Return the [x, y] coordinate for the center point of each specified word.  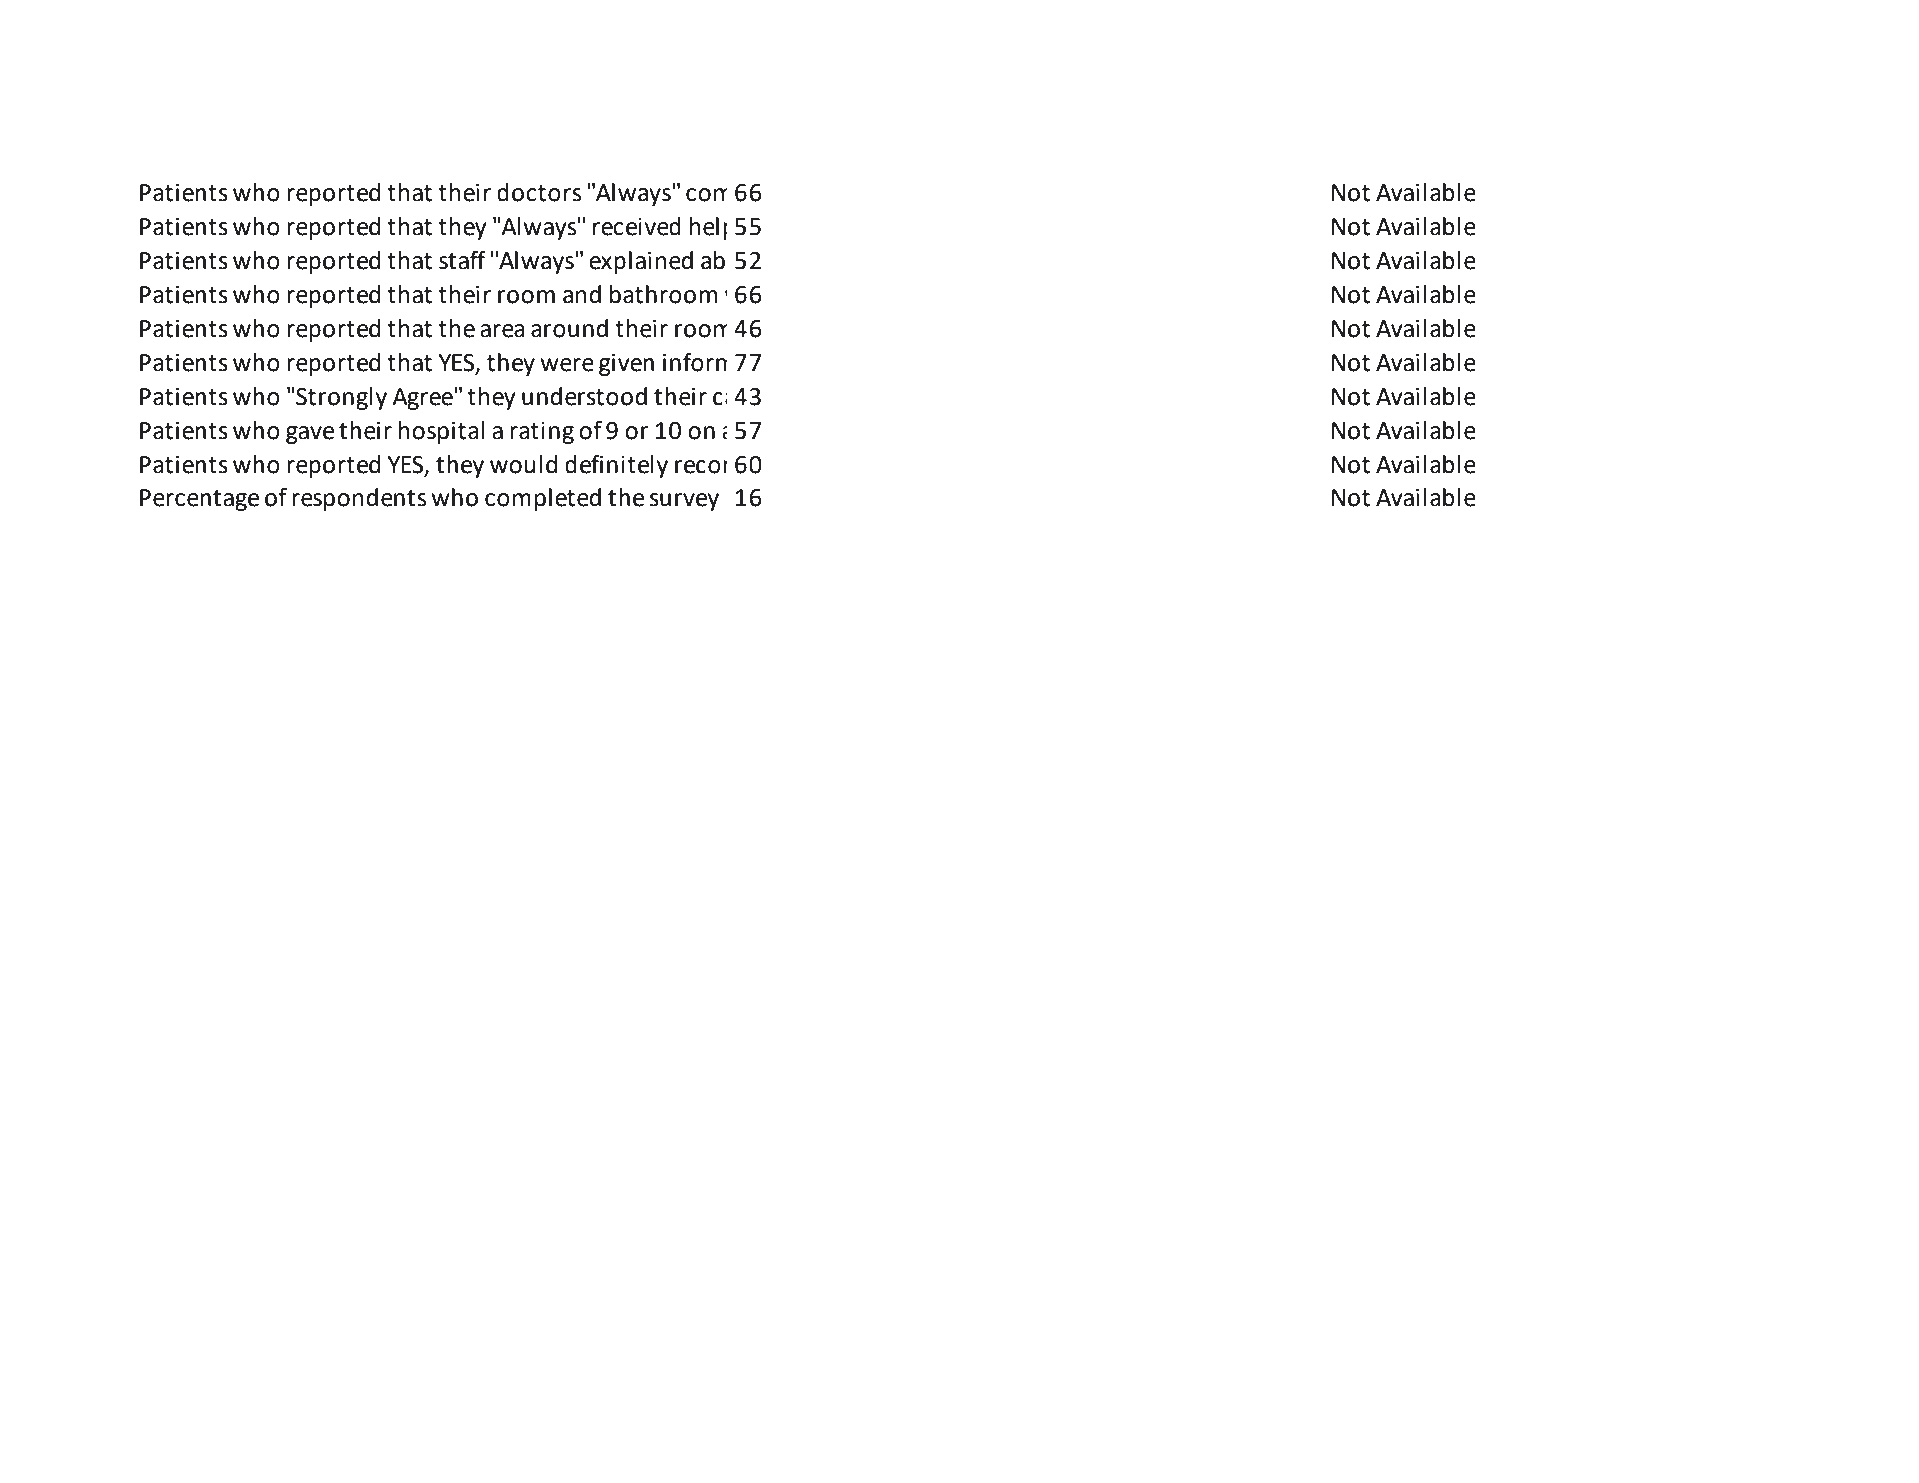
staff [462, 260]
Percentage [199, 500]
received [637, 226]
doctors [539, 192]
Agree [423, 398]
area [502, 331]
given [626, 365]
